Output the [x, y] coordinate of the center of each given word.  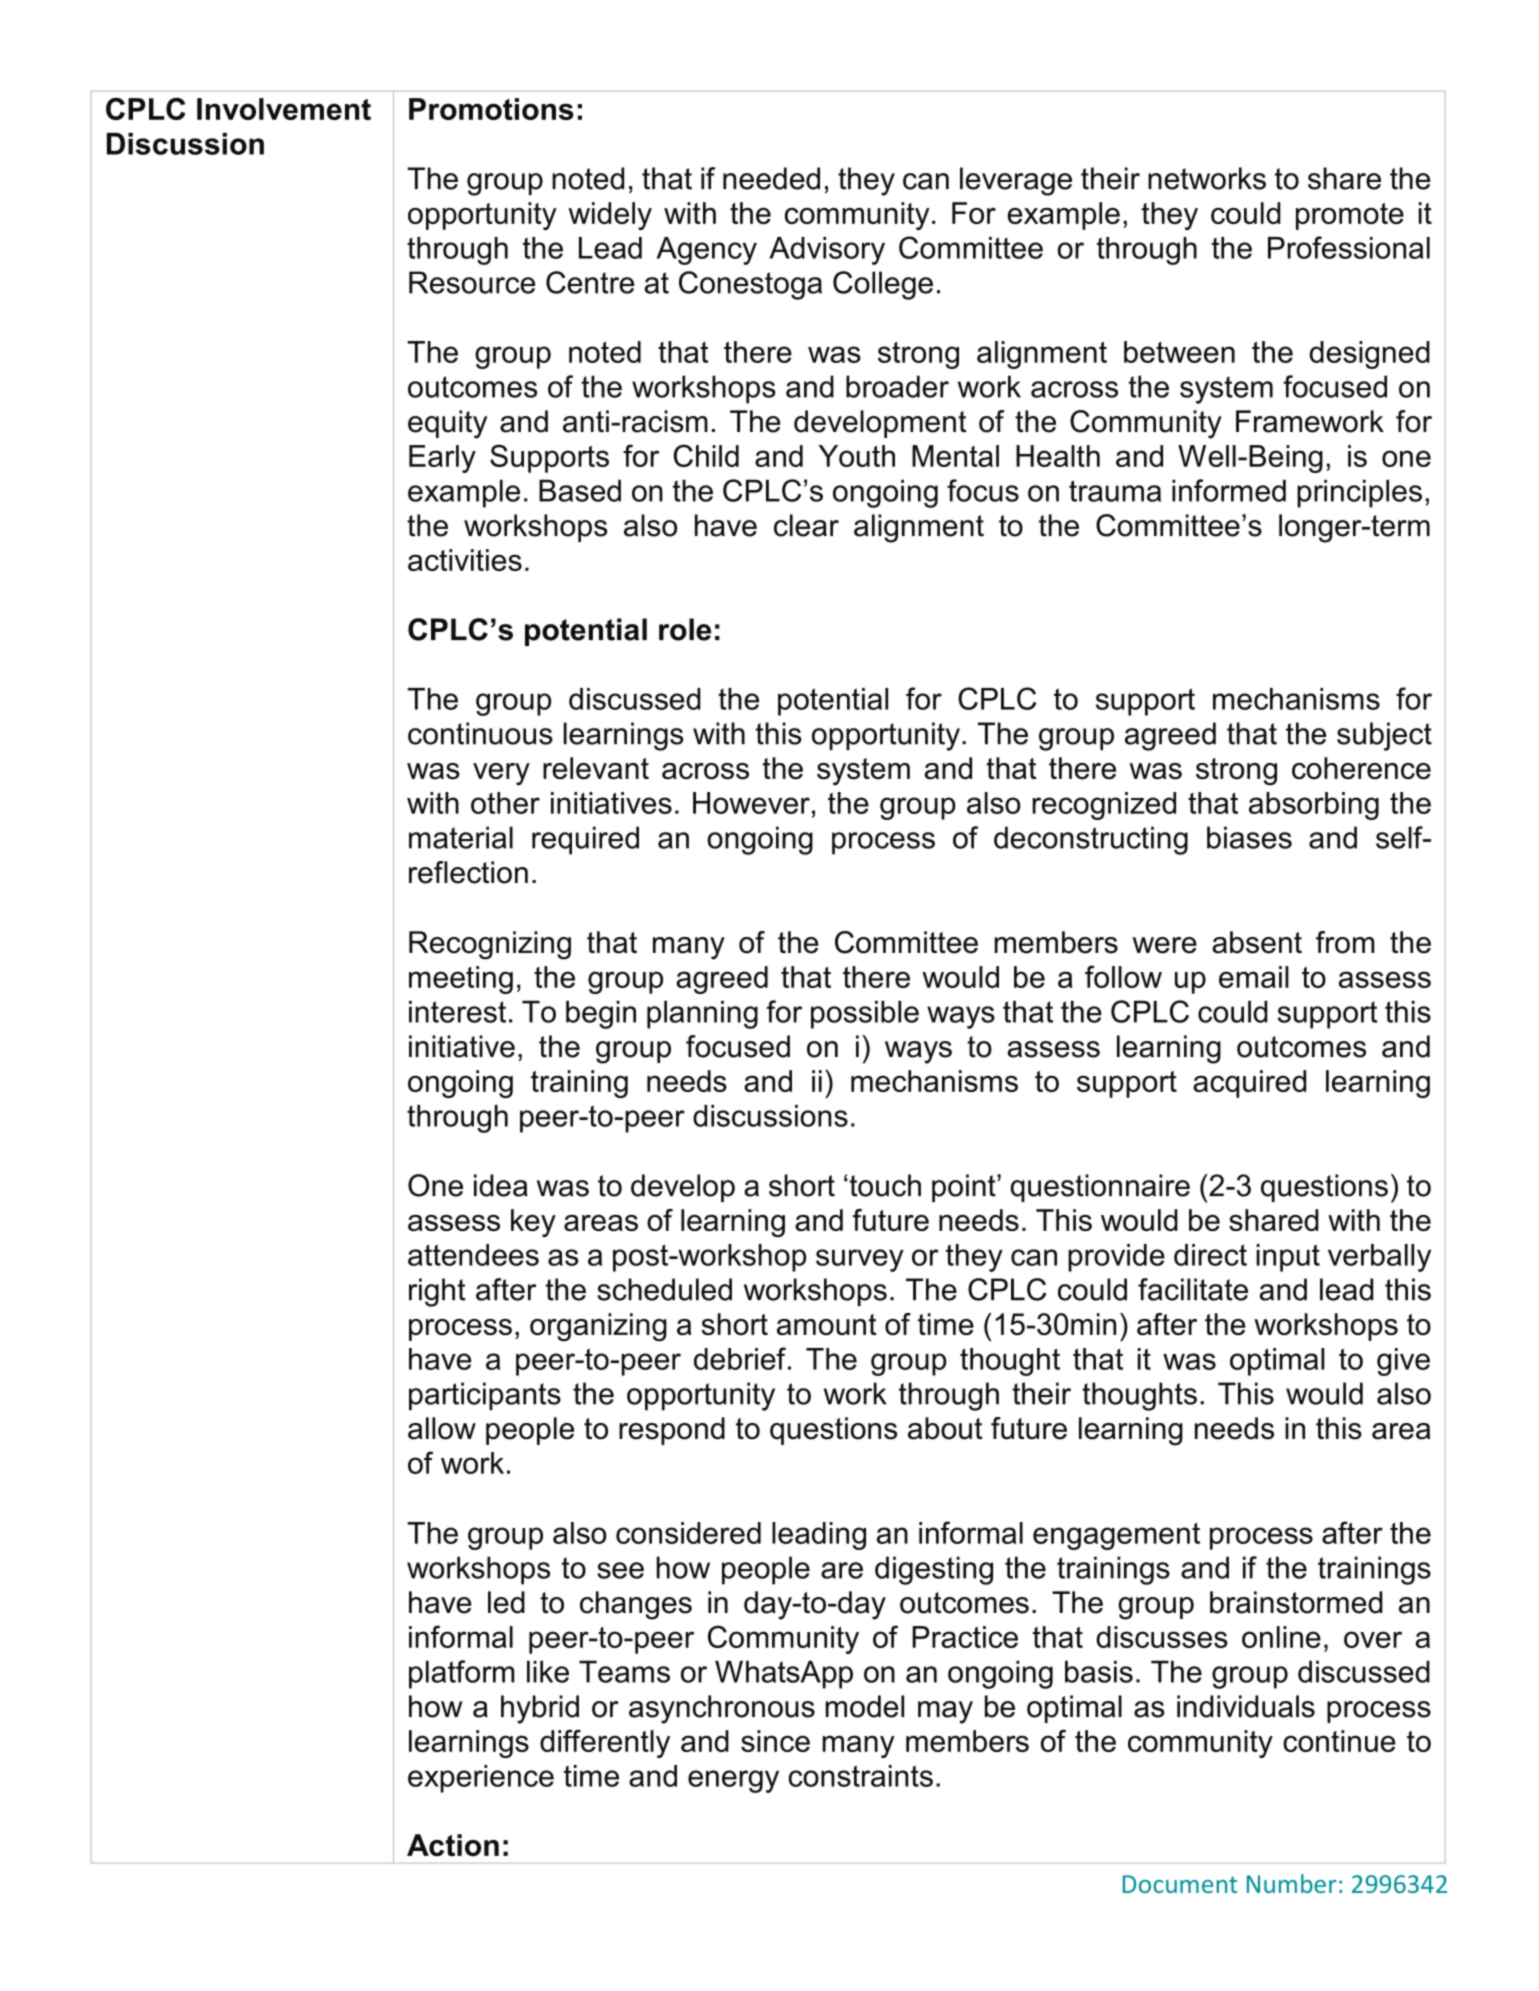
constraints [861, 1776]
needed [771, 178]
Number [1292, 1883]
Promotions [491, 109]
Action [453, 1845]
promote [1350, 216]
